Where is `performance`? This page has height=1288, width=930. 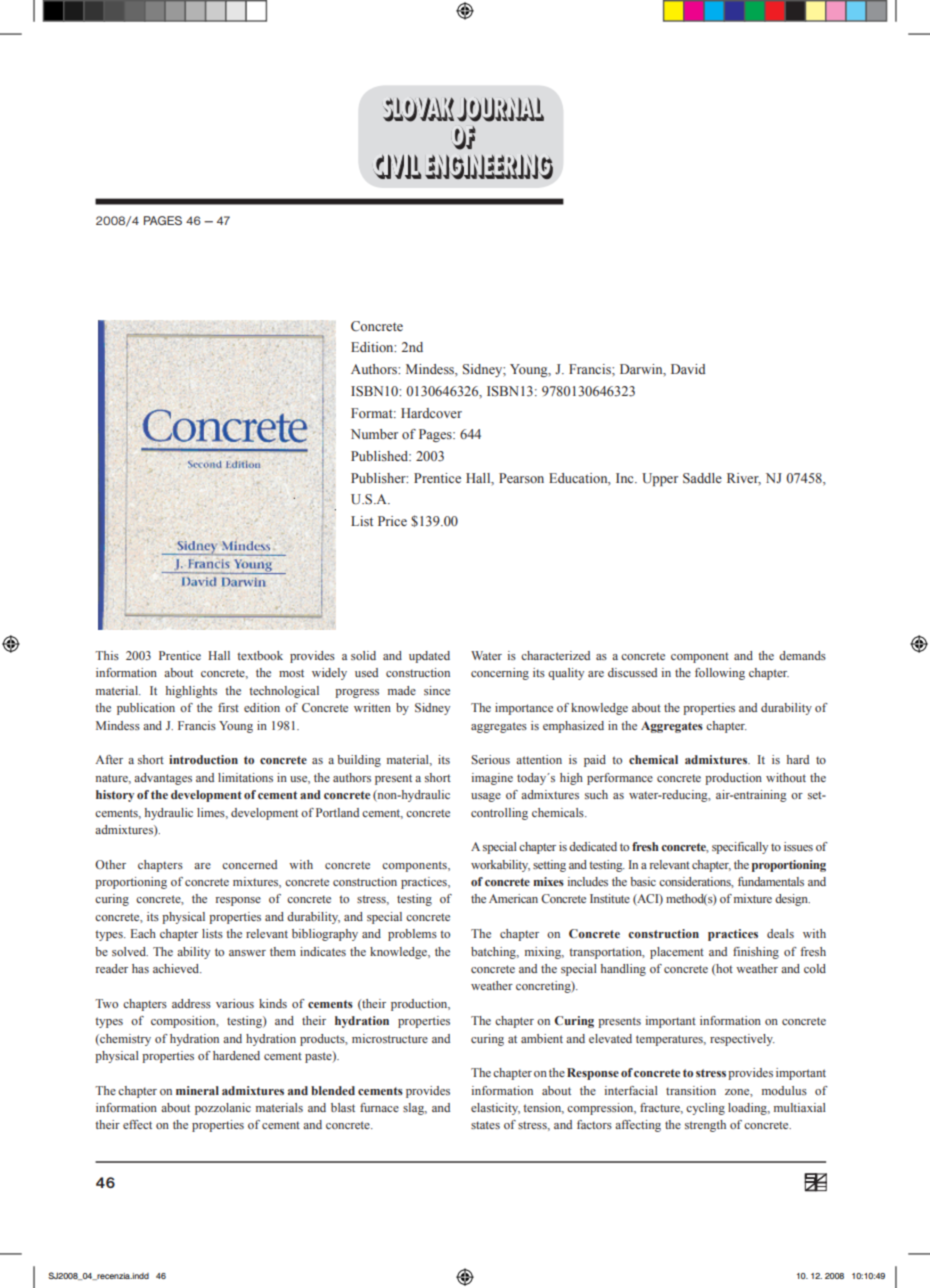
performance is located at coordinates (620, 779).
